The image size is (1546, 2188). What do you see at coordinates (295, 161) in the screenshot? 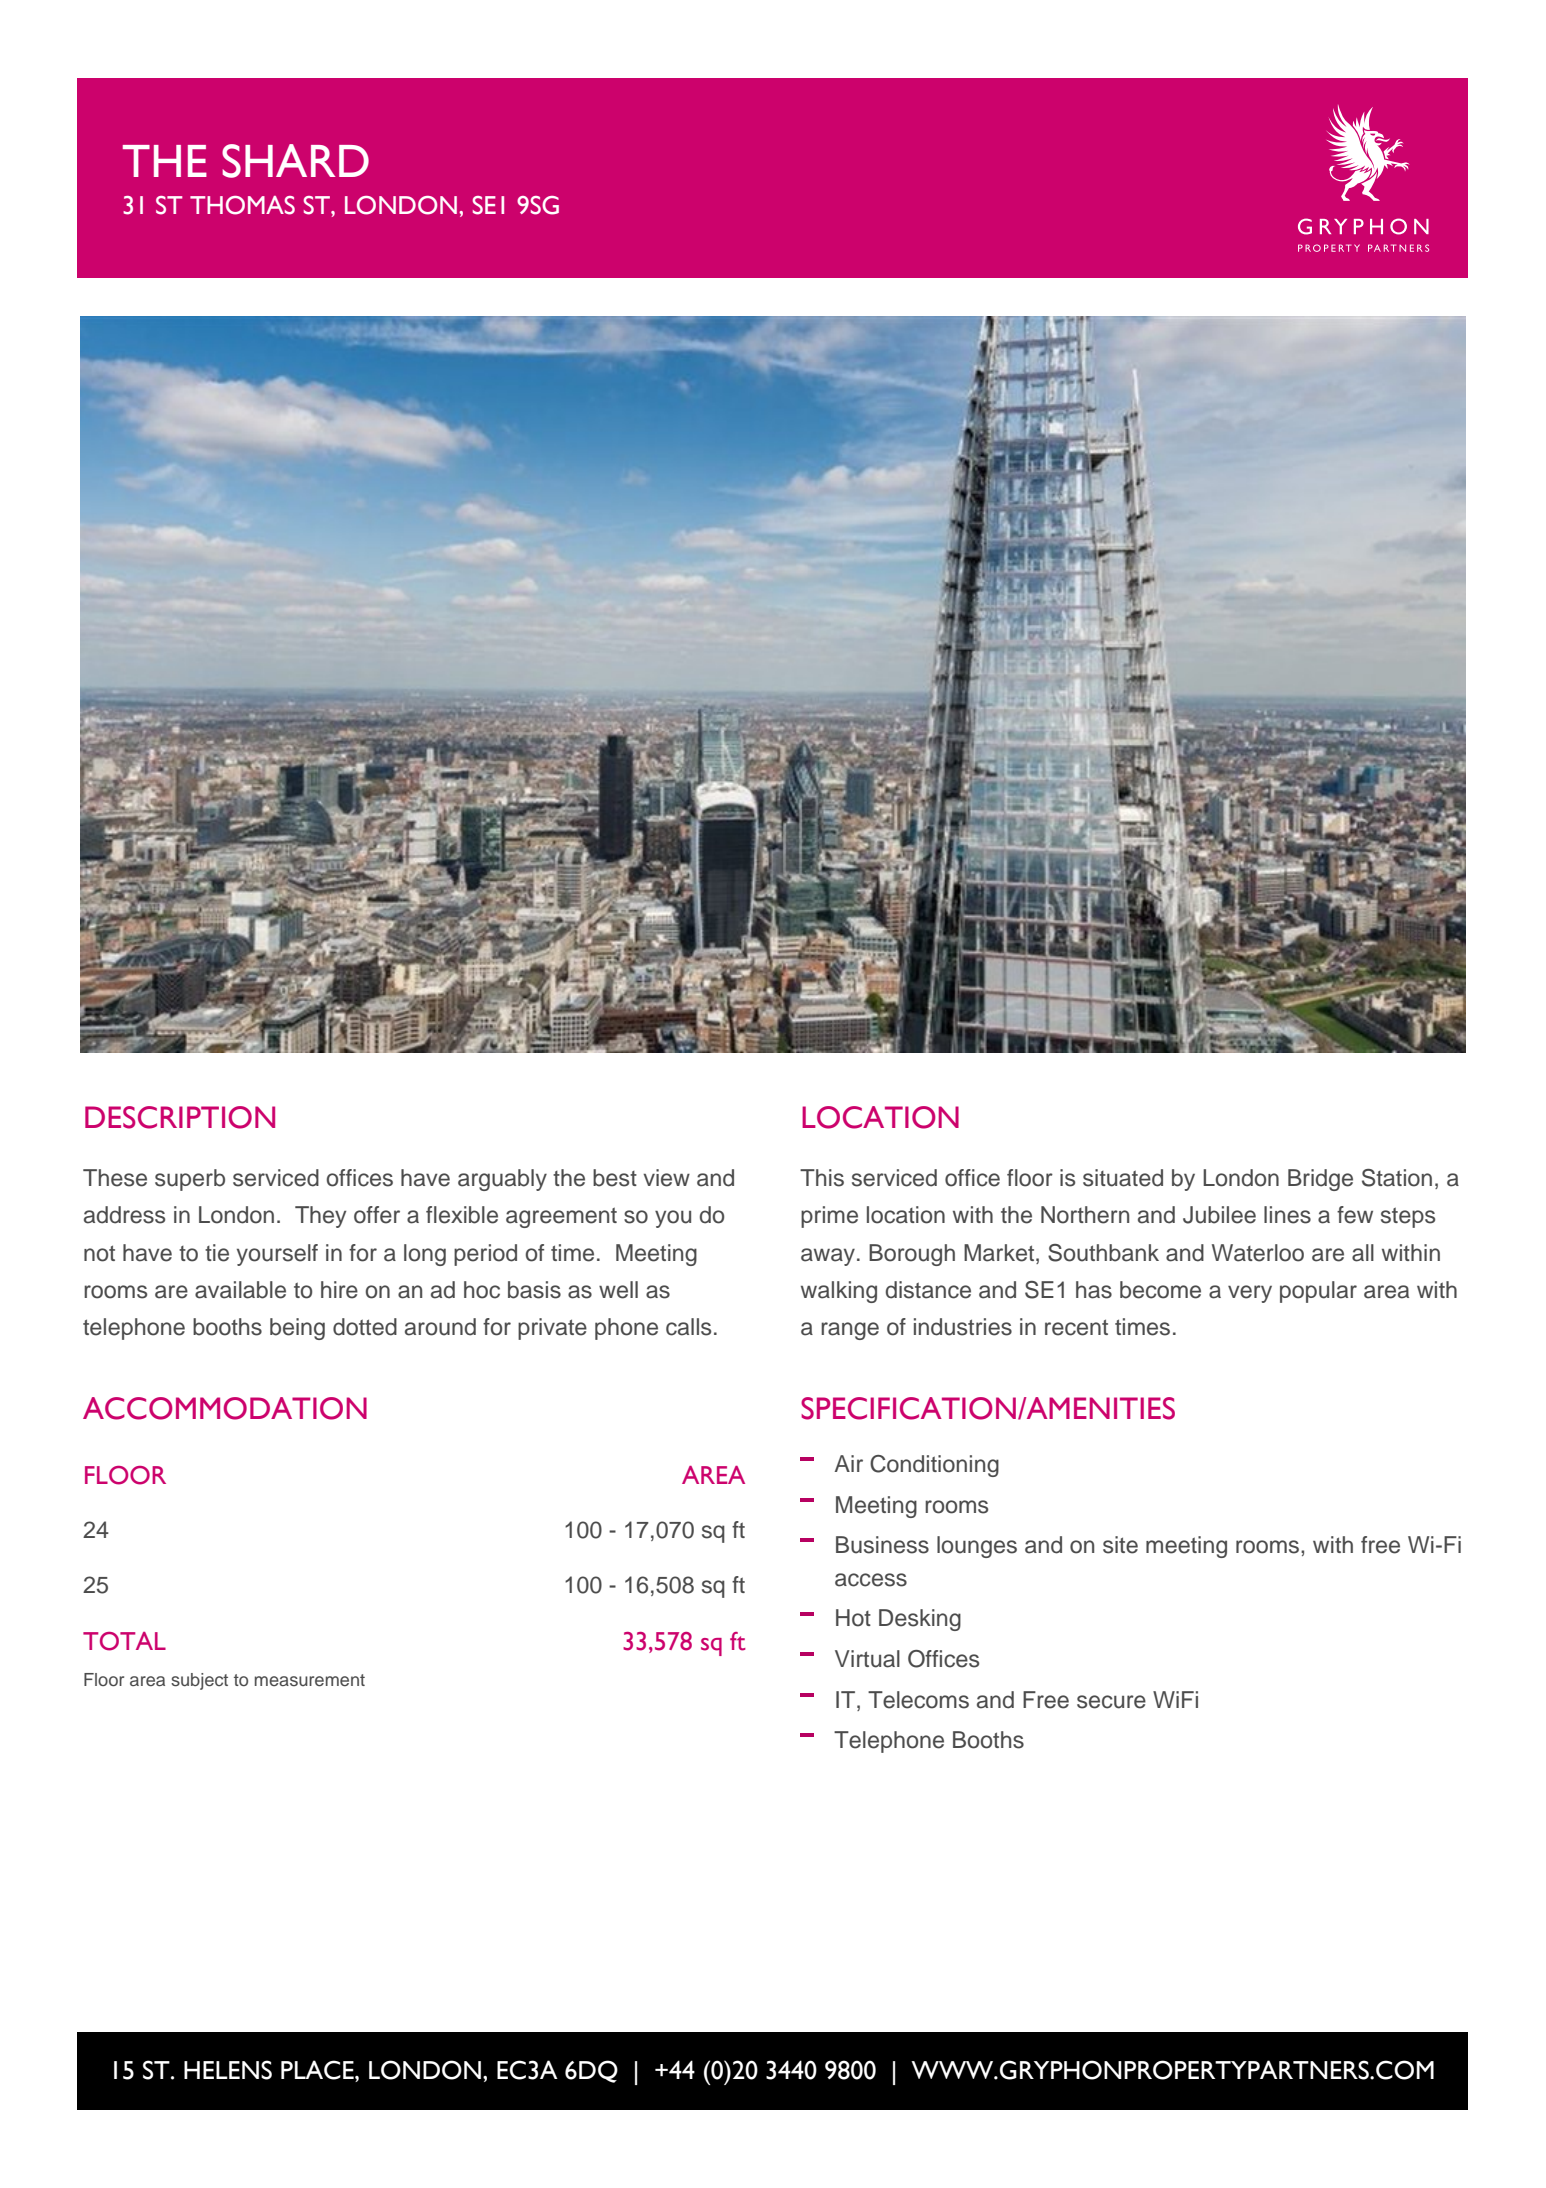
I see `SHARD` at bounding box center [295, 161].
